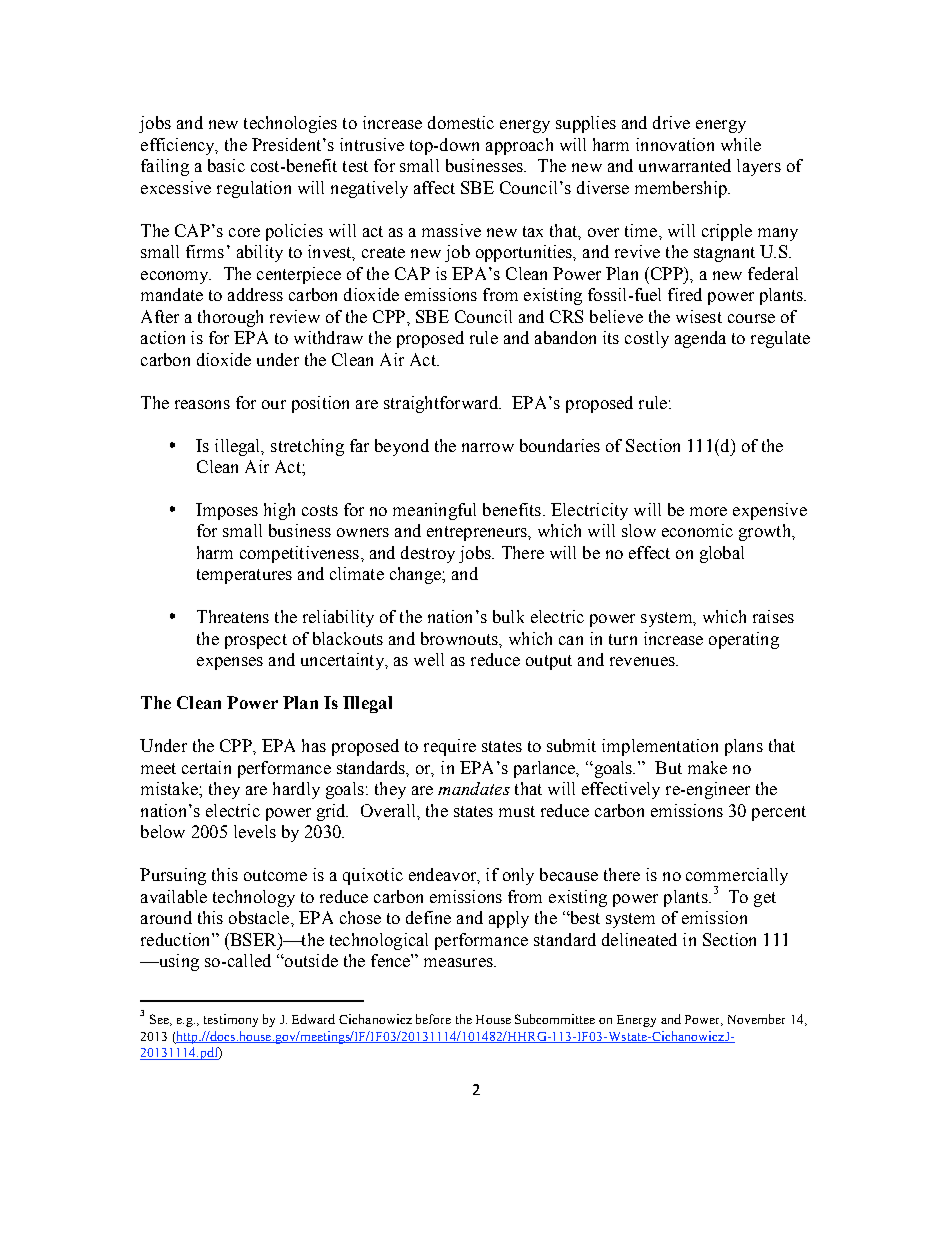  What do you see at coordinates (177, 962) in the document?
I see `using` at bounding box center [177, 962].
